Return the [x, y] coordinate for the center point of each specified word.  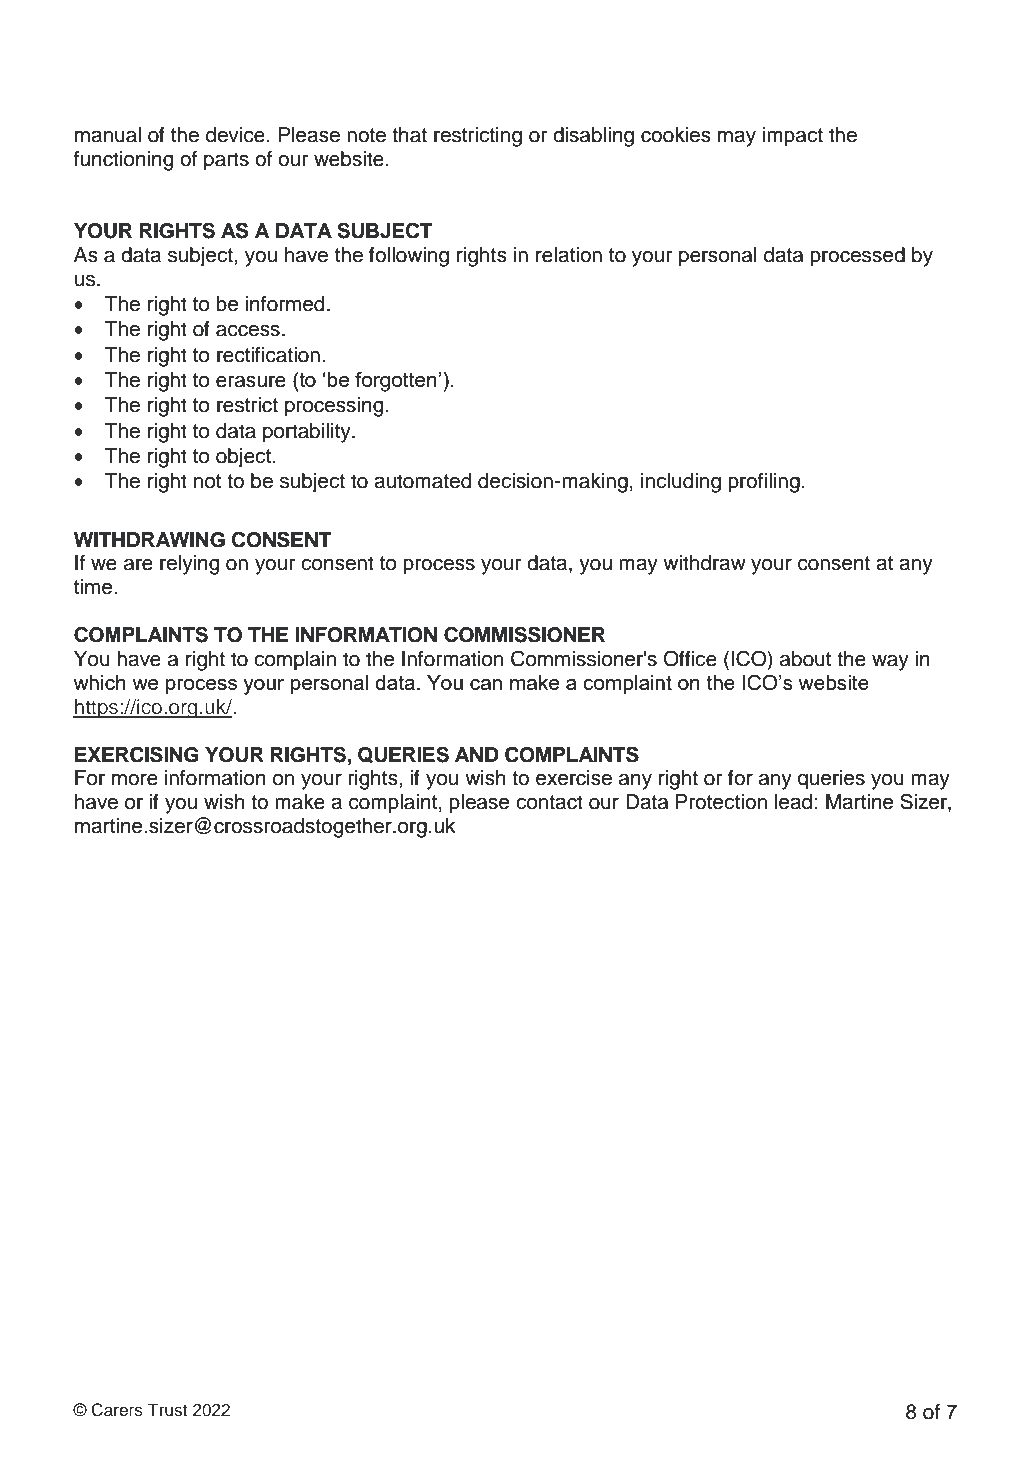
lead [793, 802]
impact [793, 137]
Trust [167, 1410]
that [409, 135]
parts [226, 161]
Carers [117, 1410]
